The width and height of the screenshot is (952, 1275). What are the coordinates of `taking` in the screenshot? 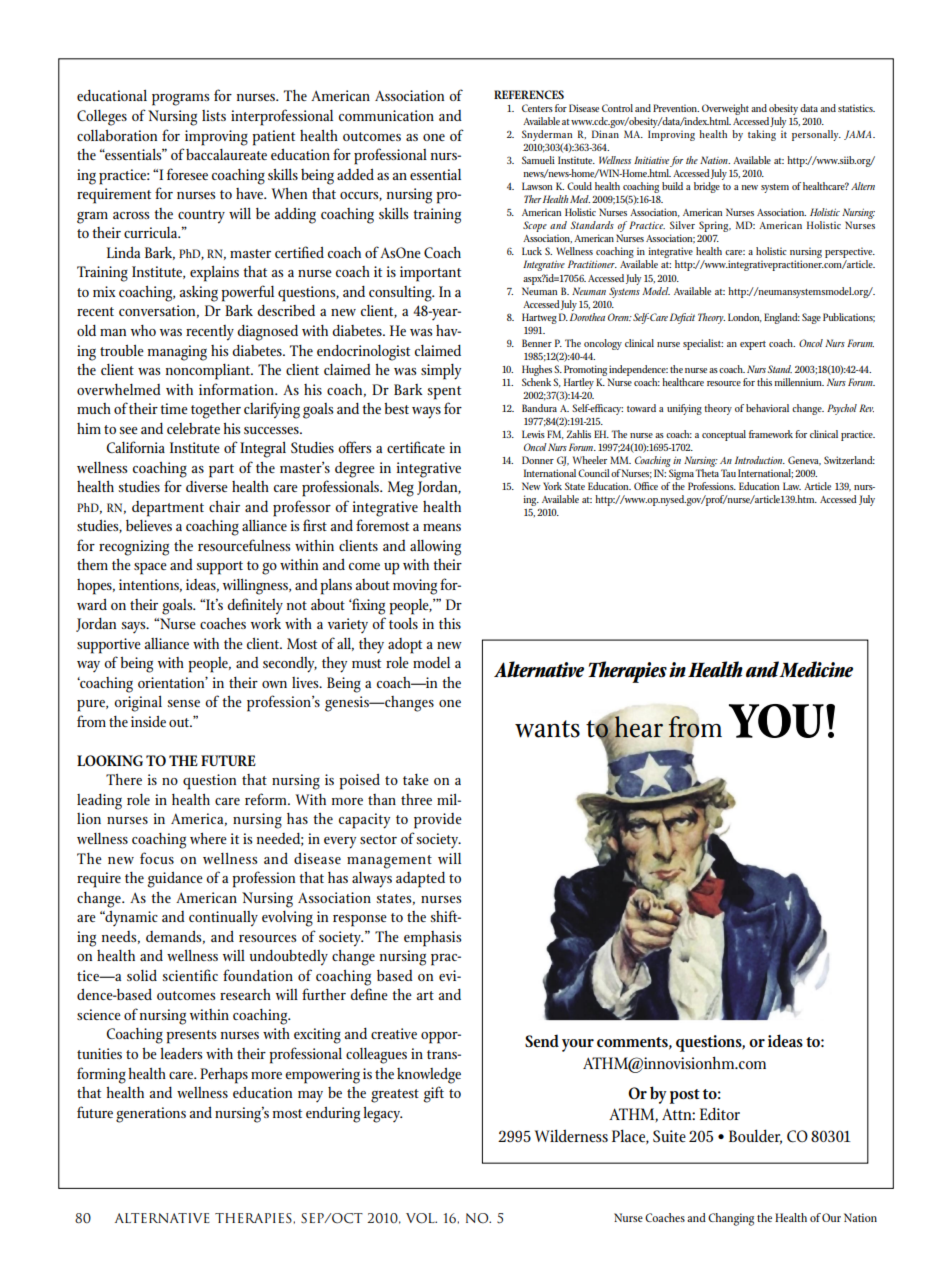 It's located at (762, 135).
